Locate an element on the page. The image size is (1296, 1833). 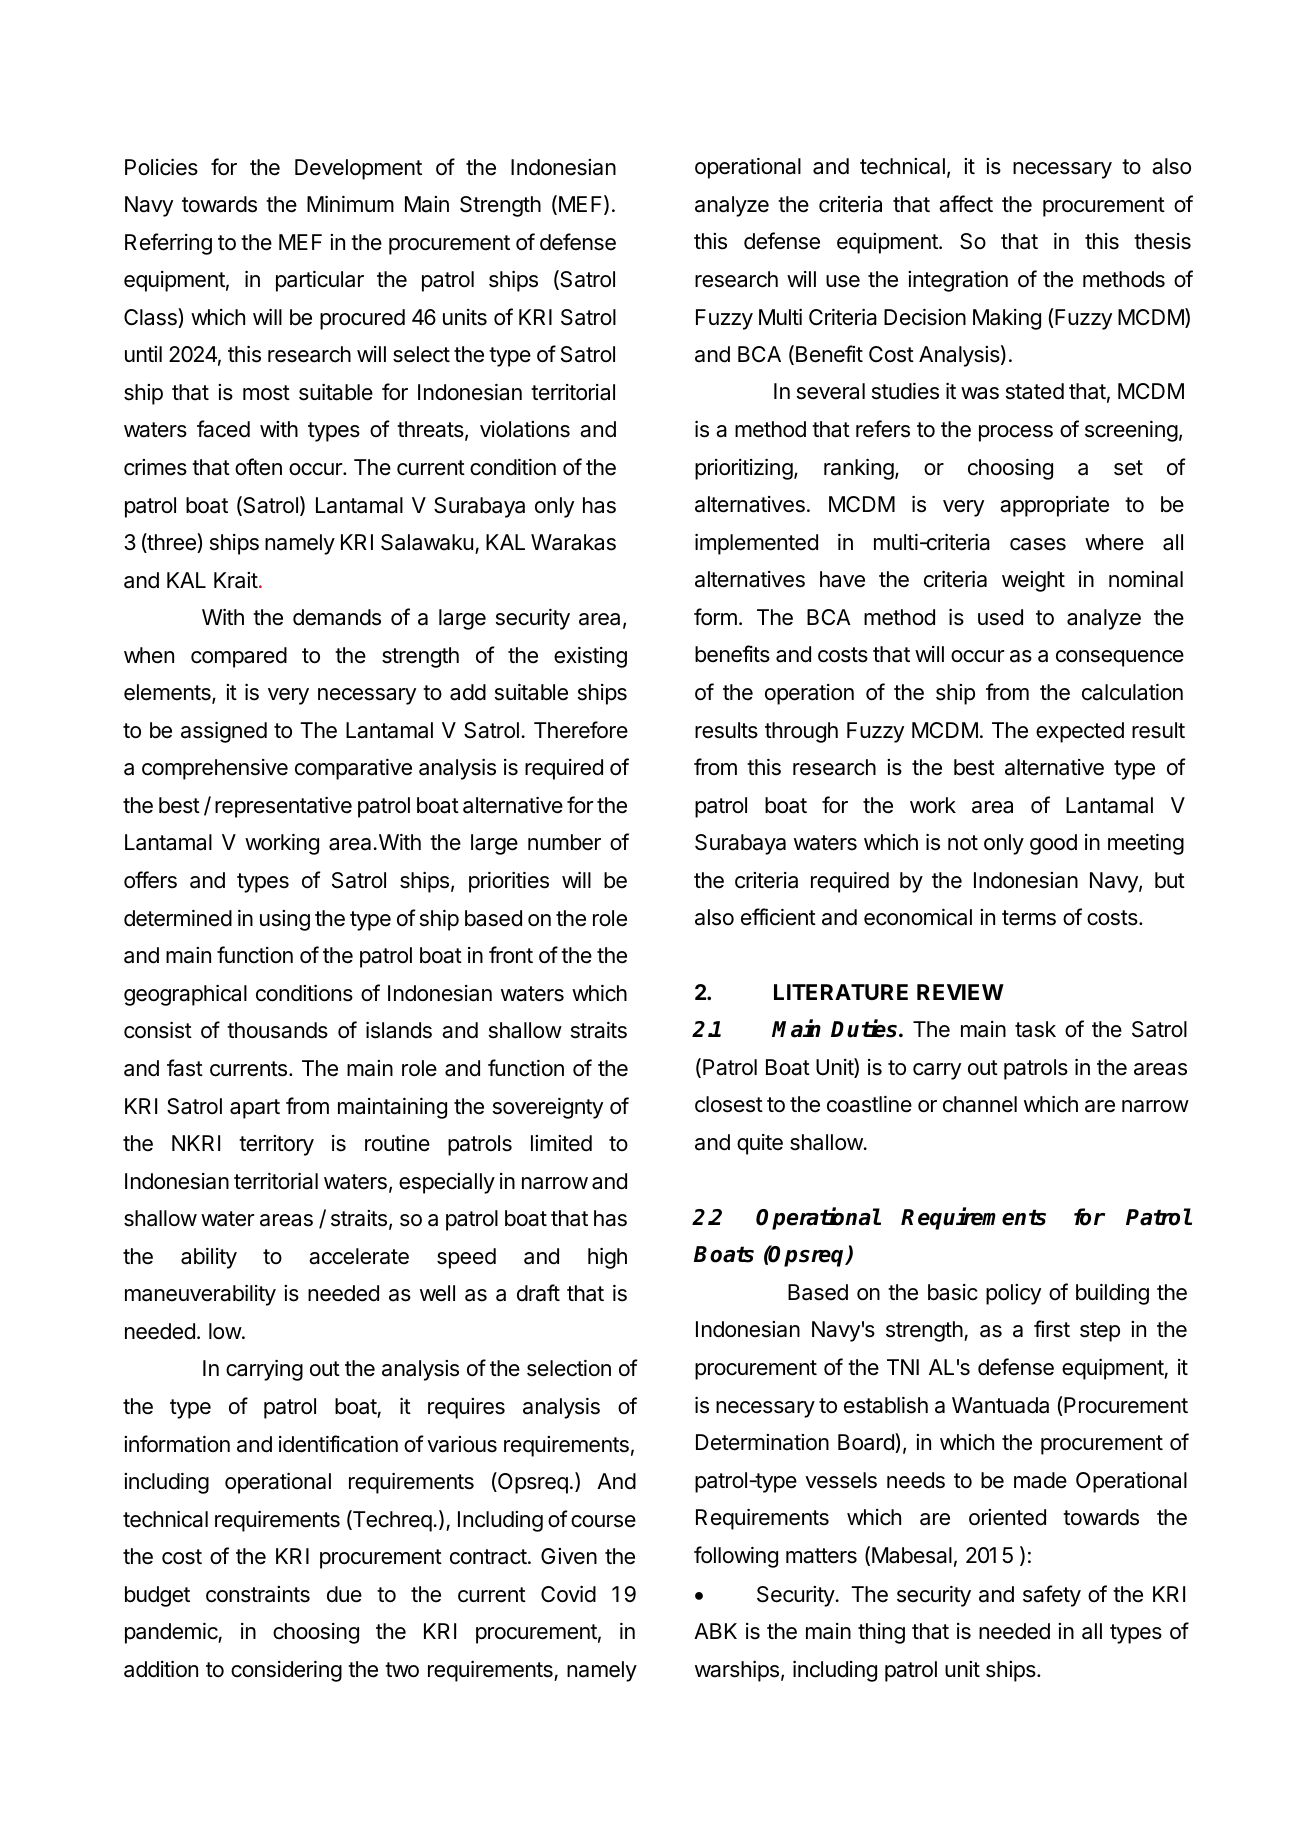
expected is located at coordinates (1080, 732).
